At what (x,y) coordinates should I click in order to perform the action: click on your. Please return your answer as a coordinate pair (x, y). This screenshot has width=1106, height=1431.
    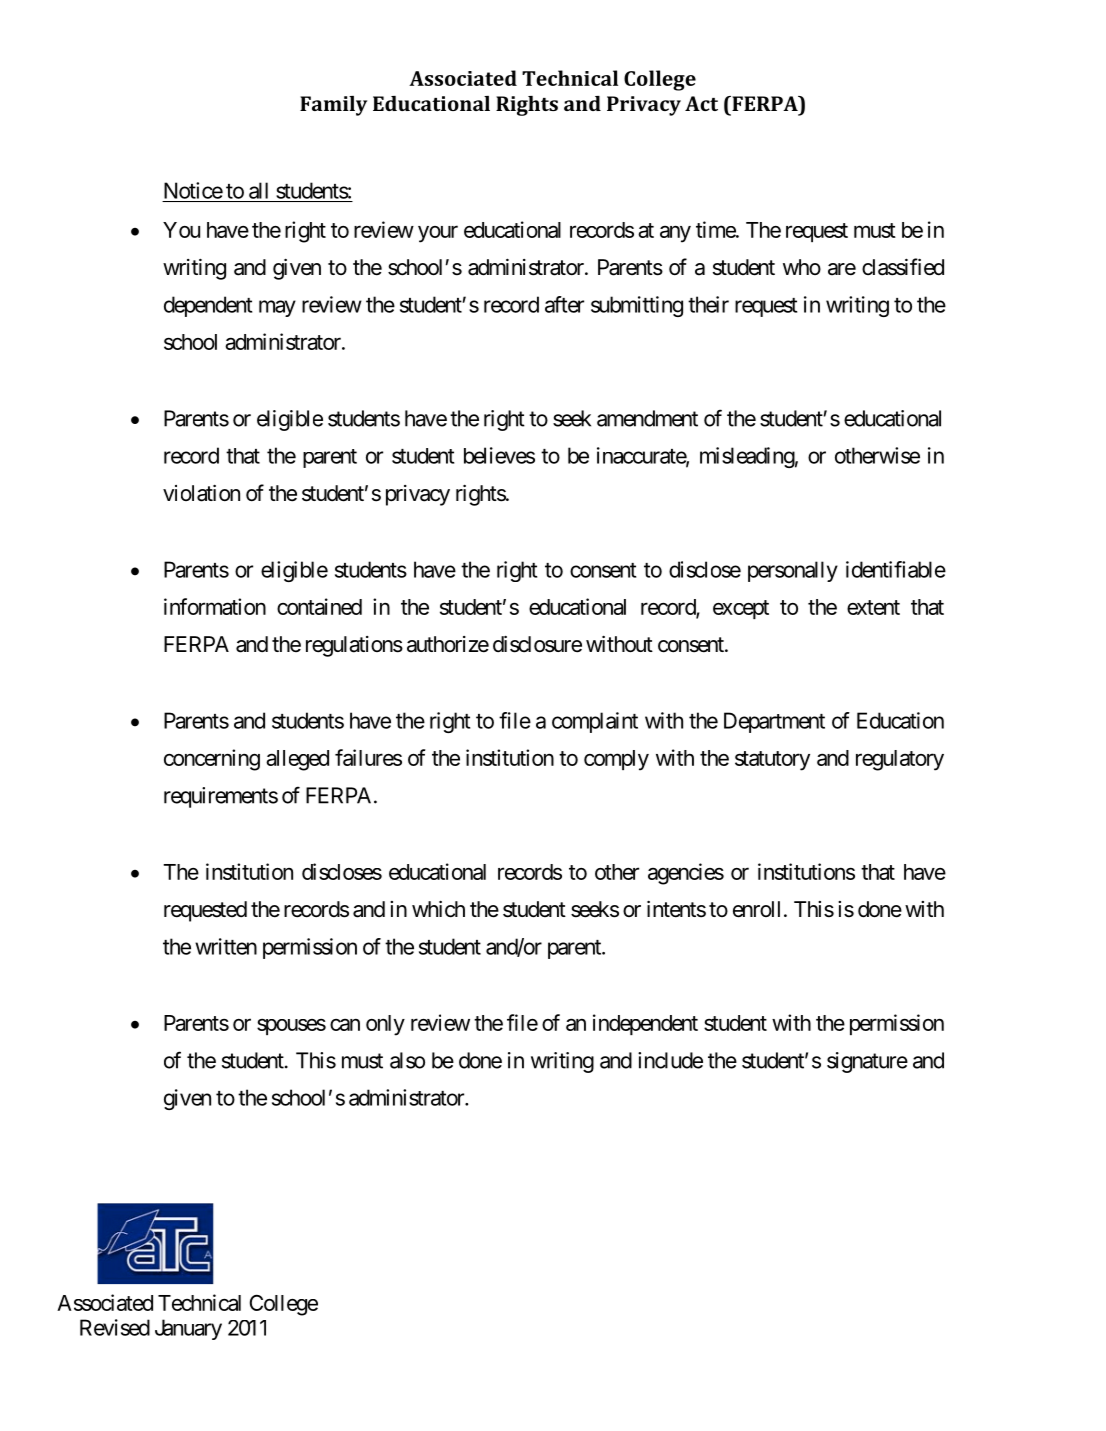
    Looking at the image, I should click on (438, 234).
